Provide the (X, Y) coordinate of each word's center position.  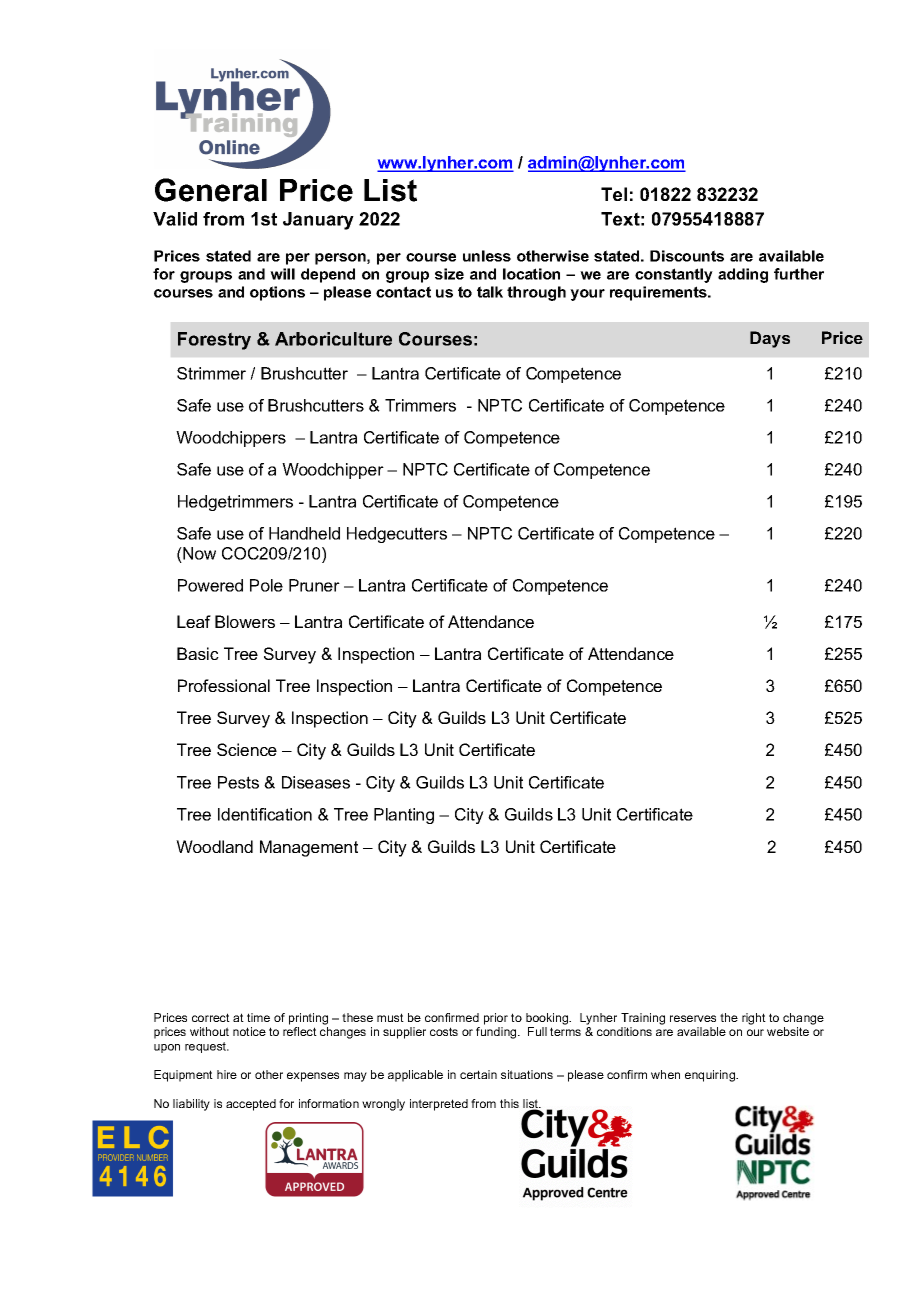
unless (487, 256)
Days (770, 339)
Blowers (245, 621)
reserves (693, 1018)
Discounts (687, 256)
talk (490, 292)
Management (309, 848)
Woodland (214, 846)
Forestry (214, 341)
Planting (404, 816)
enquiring (711, 1076)
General (211, 190)
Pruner (314, 585)
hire (227, 1074)
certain (478, 1074)
